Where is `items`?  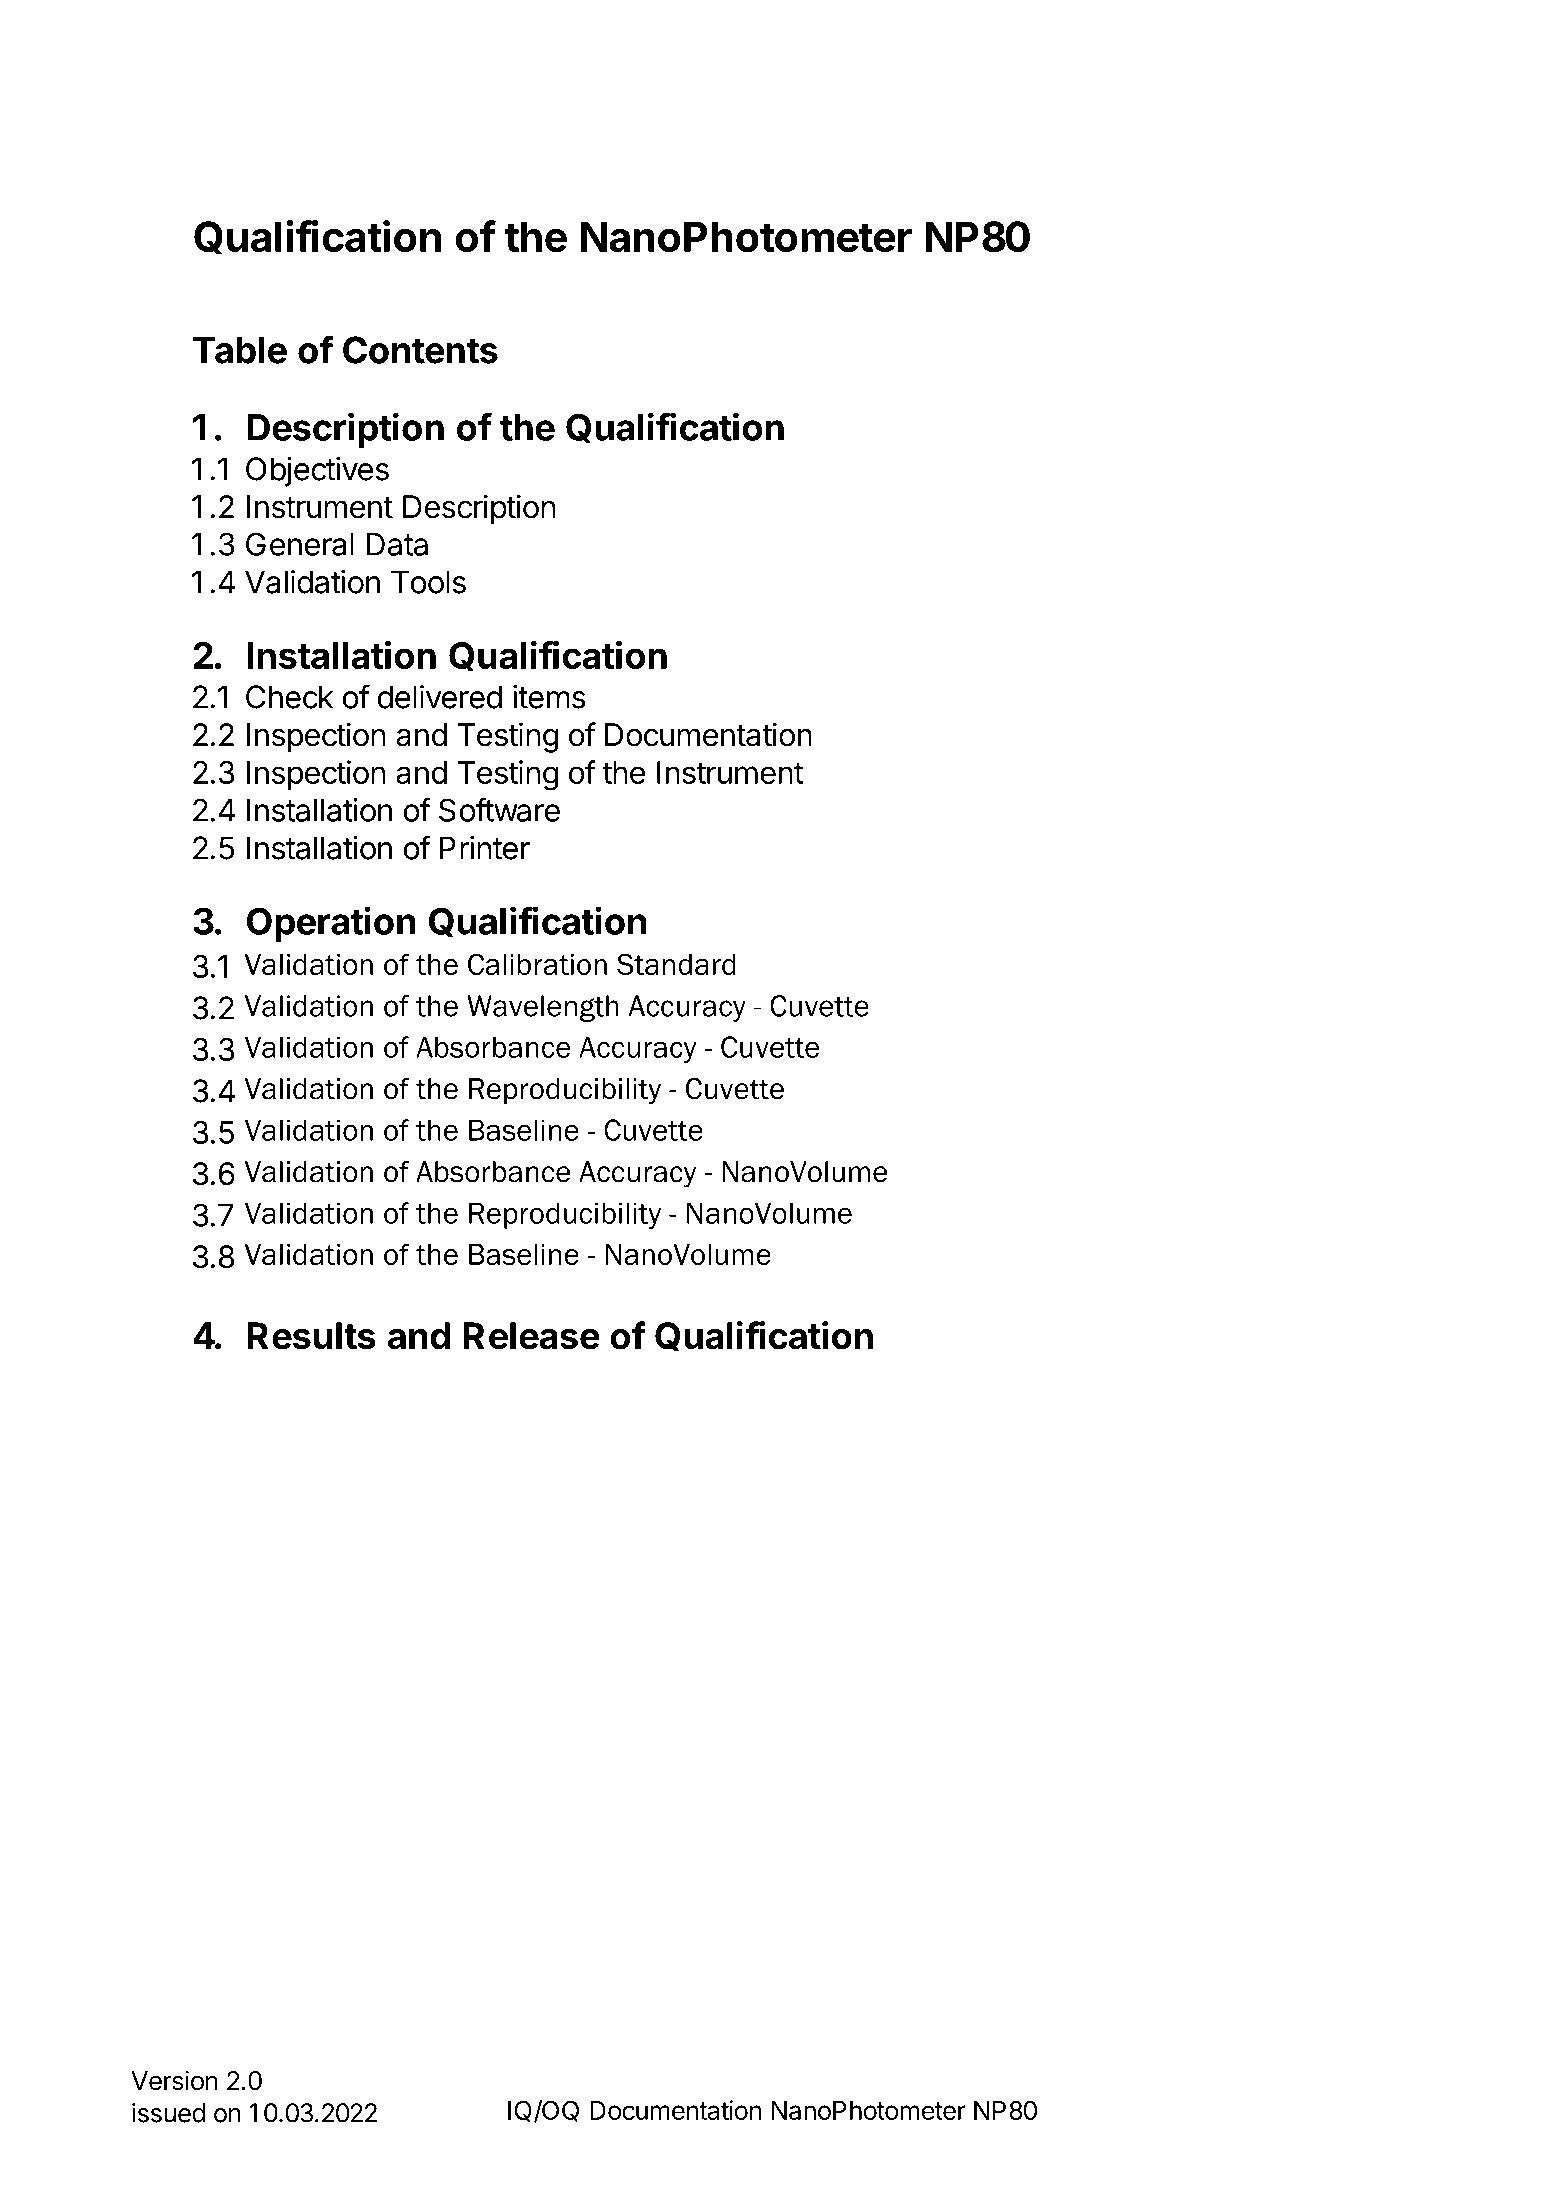 items is located at coordinates (549, 697).
